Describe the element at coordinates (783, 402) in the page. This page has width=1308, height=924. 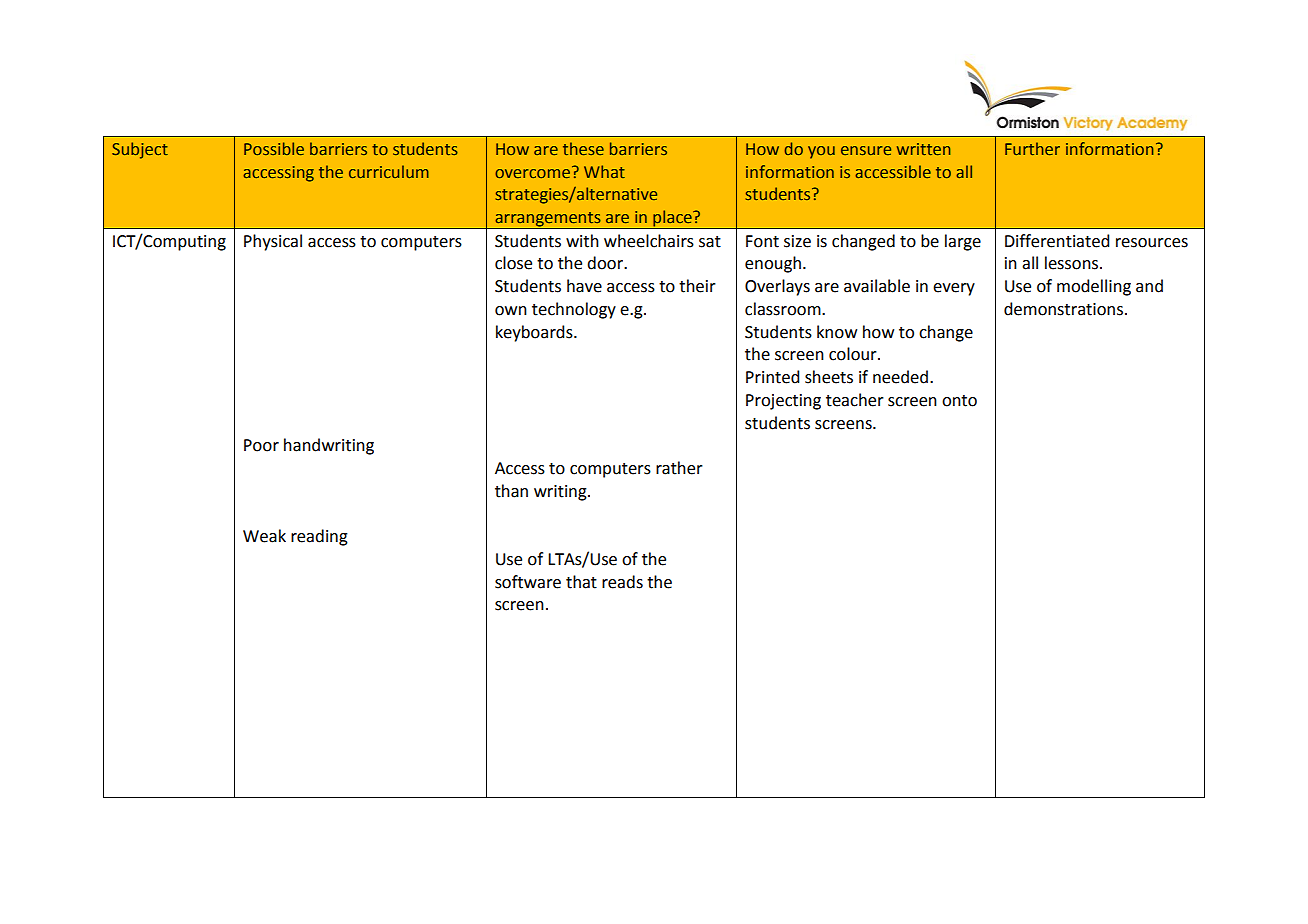
I see `Projecting` at that location.
